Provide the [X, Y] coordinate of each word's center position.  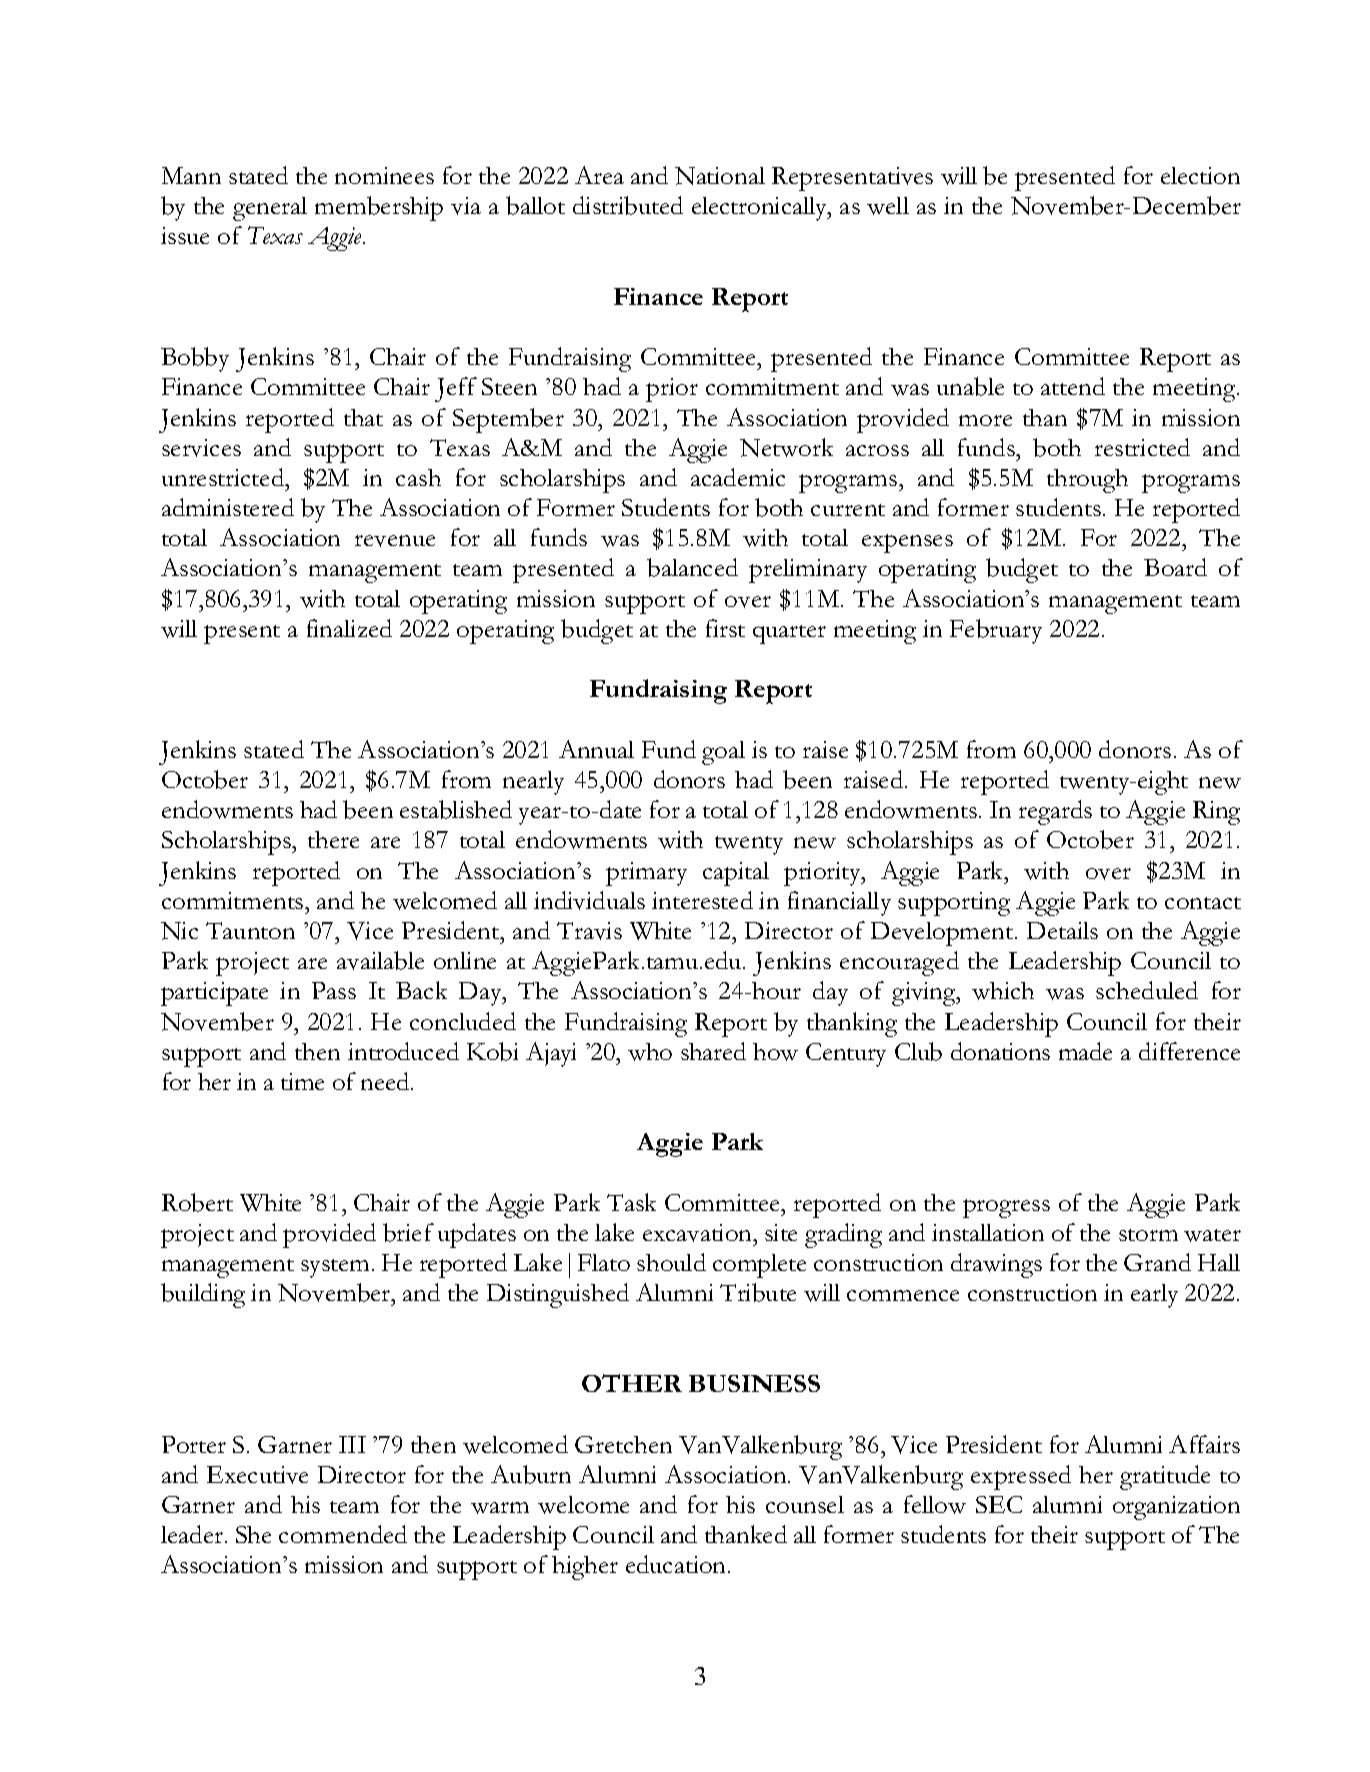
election [1200, 175]
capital [736, 874]
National [720, 176]
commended [343, 1534]
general [270, 209]
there [333, 839]
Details [1062, 930]
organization [1176, 1508]
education [677, 1564]
